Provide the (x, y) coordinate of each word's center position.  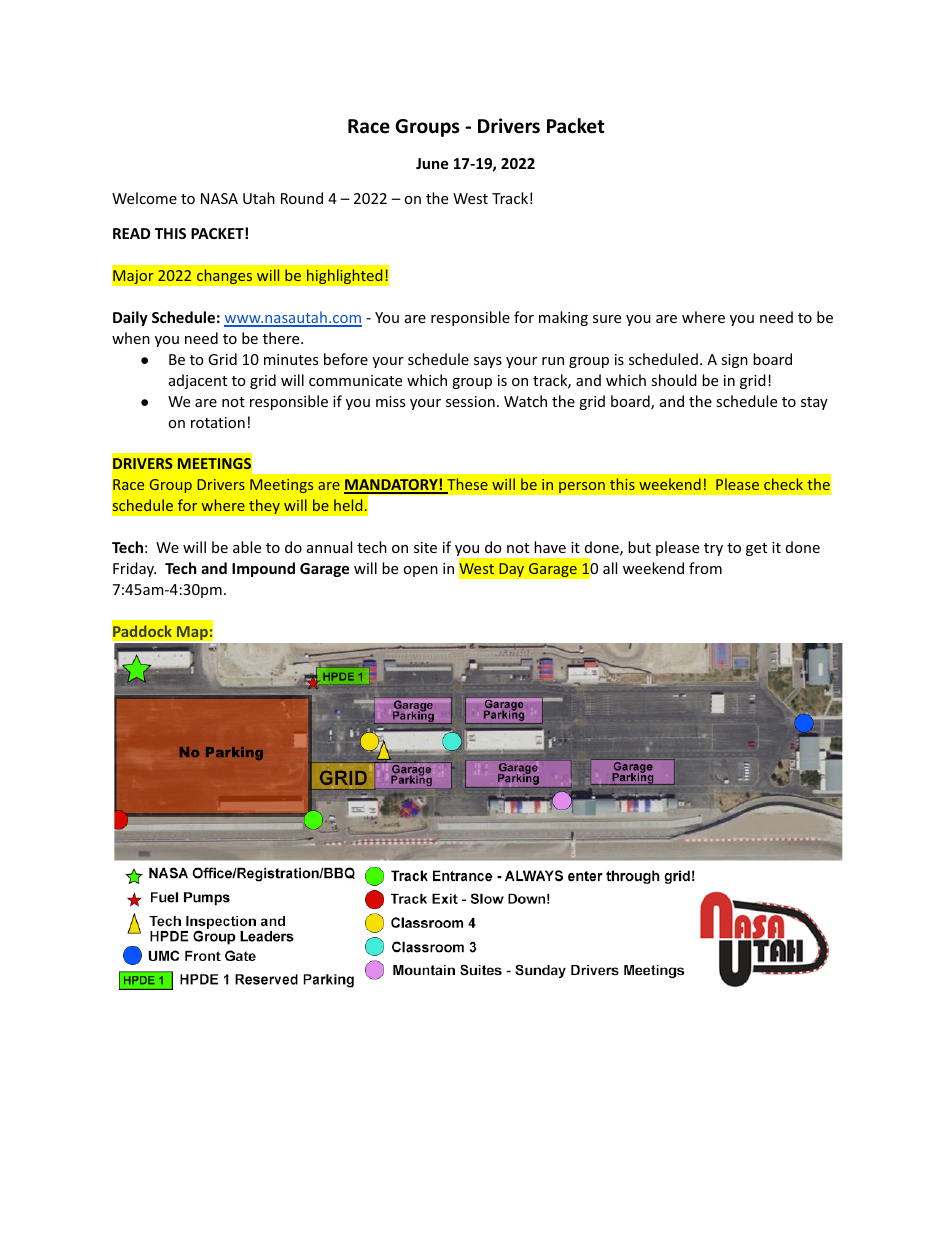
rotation (218, 422)
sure (607, 319)
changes (224, 276)
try (713, 549)
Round (302, 198)
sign (734, 361)
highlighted (345, 276)
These (466, 485)
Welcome (144, 198)
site (425, 547)
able (247, 547)
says (488, 362)
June (432, 163)
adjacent (198, 381)
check (783, 484)
